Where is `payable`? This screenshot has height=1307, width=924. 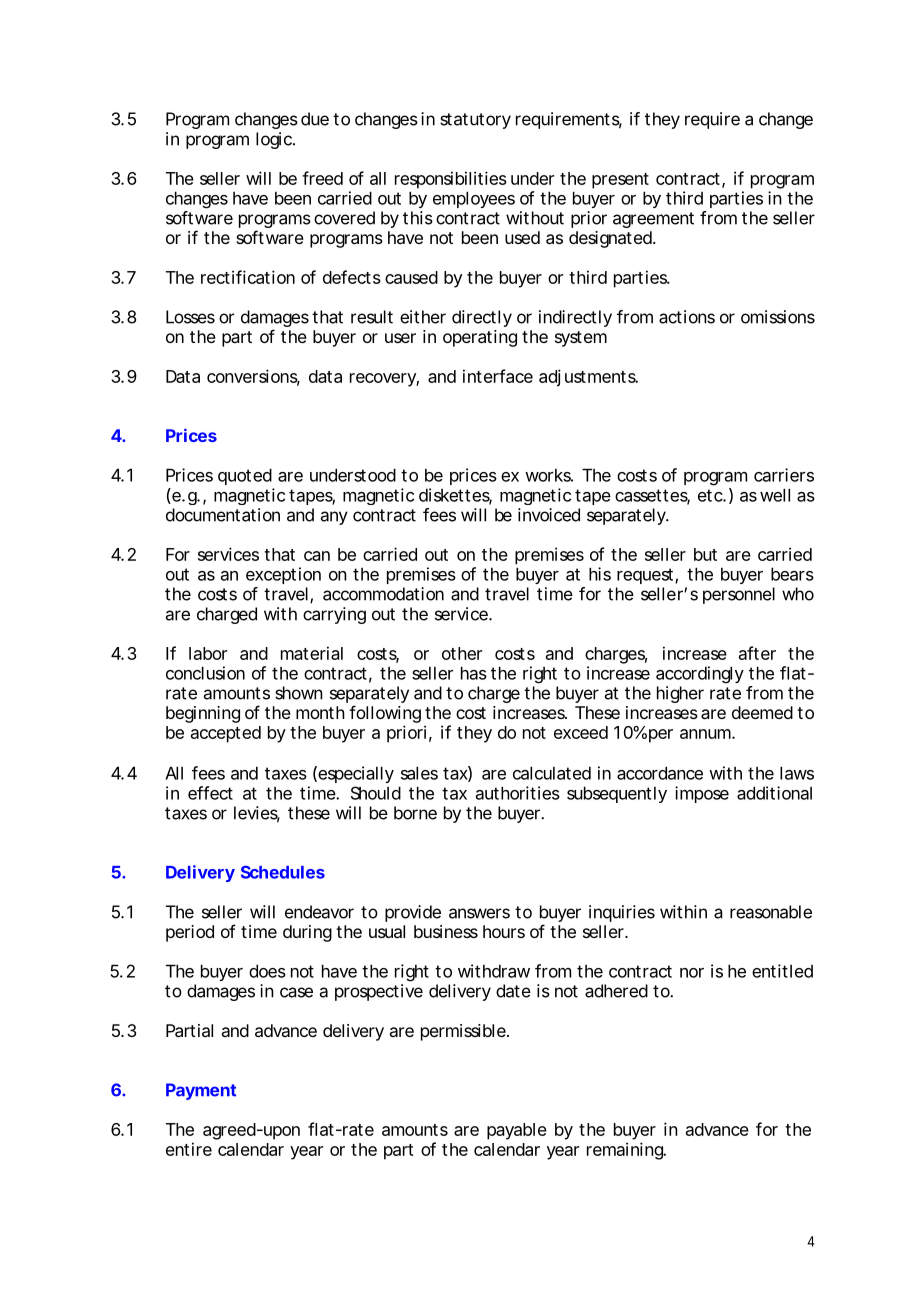
payable is located at coordinates (517, 1131).
